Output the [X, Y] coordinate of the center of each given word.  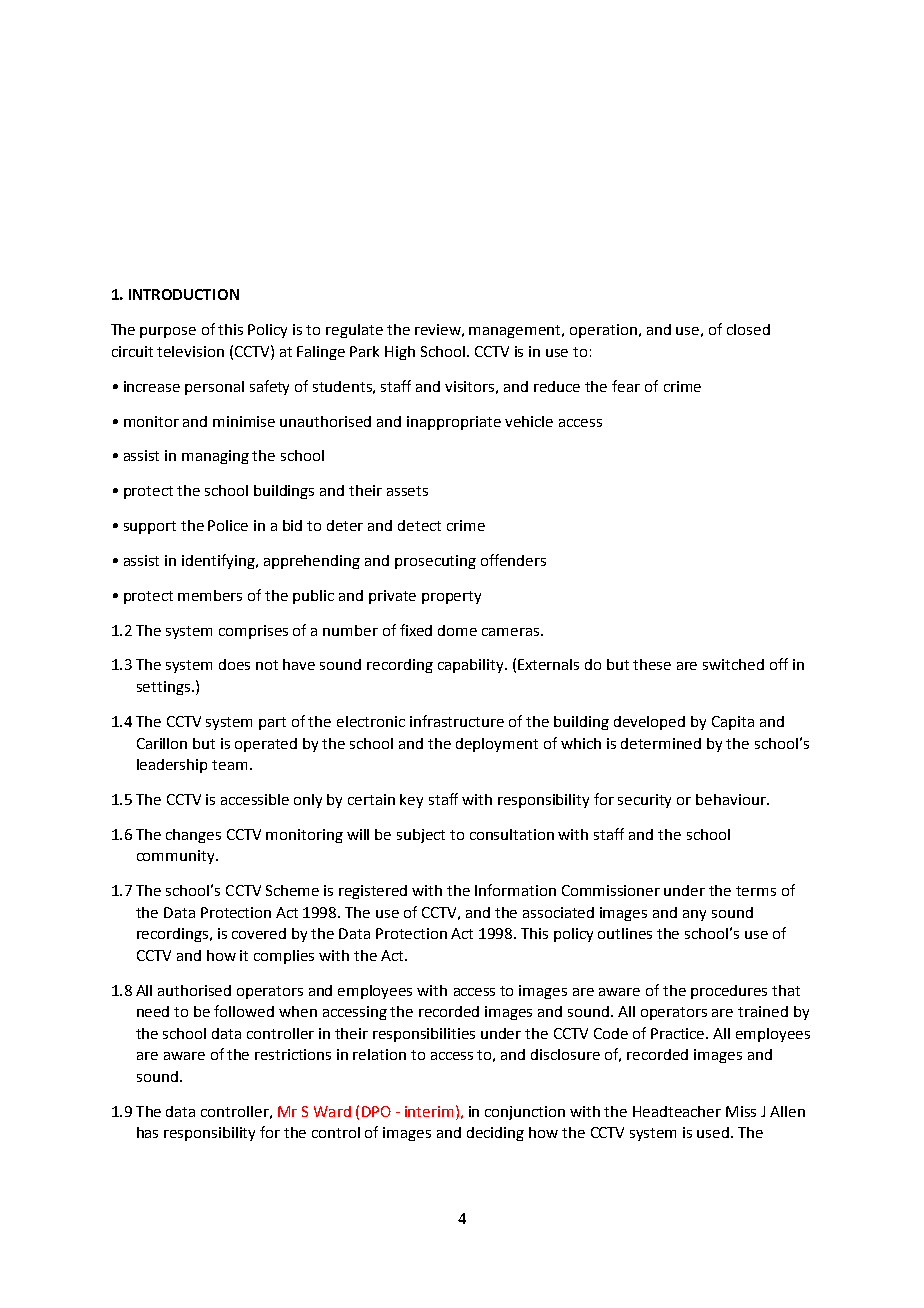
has [147, 1132]
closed [748, 329]
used [713, 1132]
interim [429, 1111]
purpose [168, 332]
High [400, 353]
